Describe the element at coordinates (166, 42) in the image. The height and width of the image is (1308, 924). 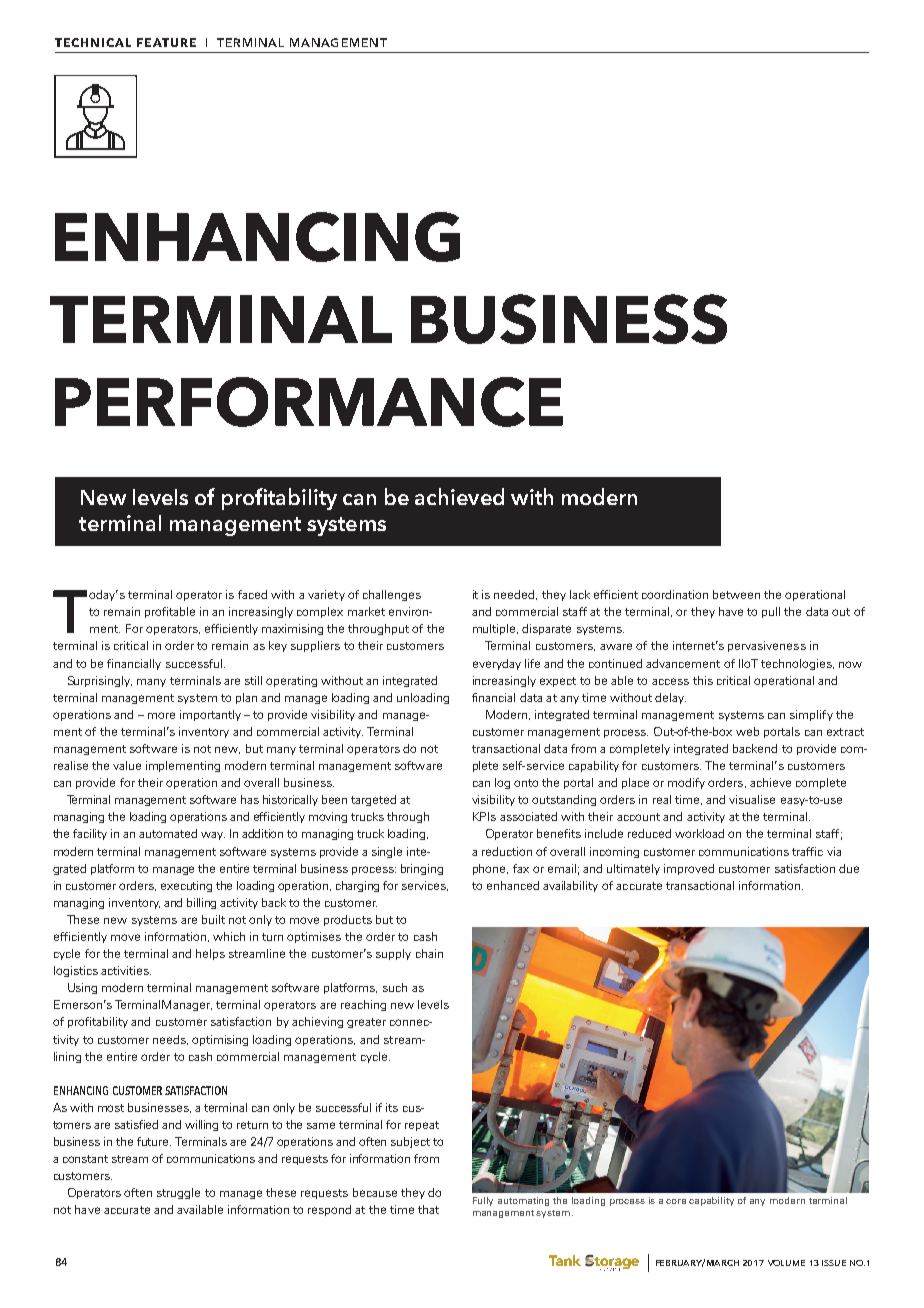
I see `FEATURE` at that location.
